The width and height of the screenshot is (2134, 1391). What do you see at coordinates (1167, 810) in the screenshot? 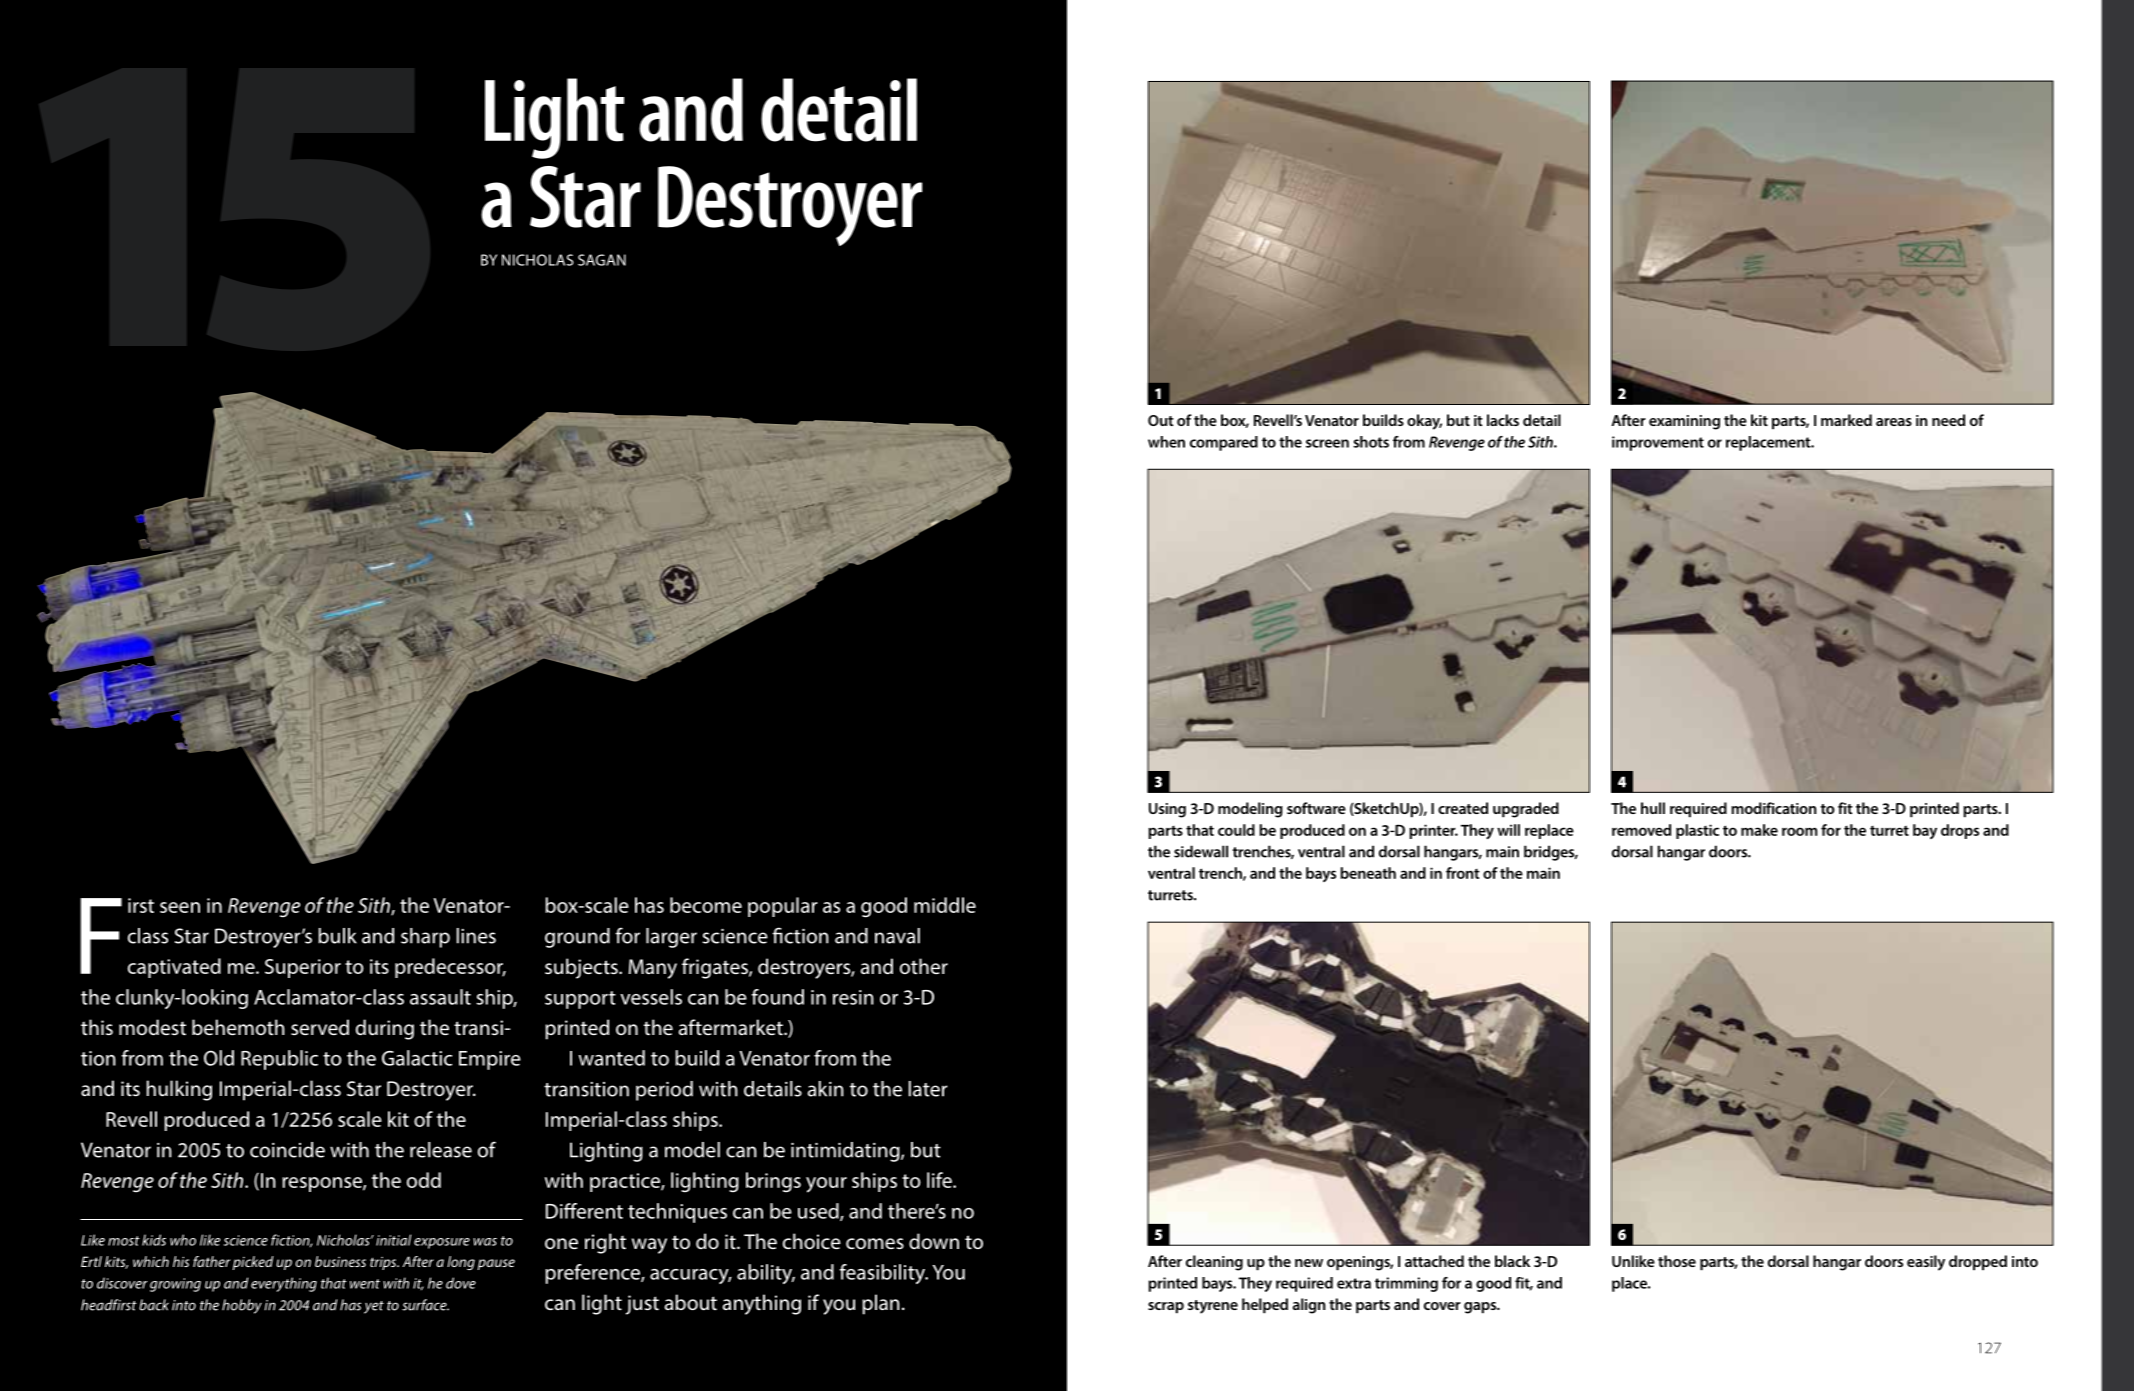
I see `Using` at bounding box center [1167, 810].
